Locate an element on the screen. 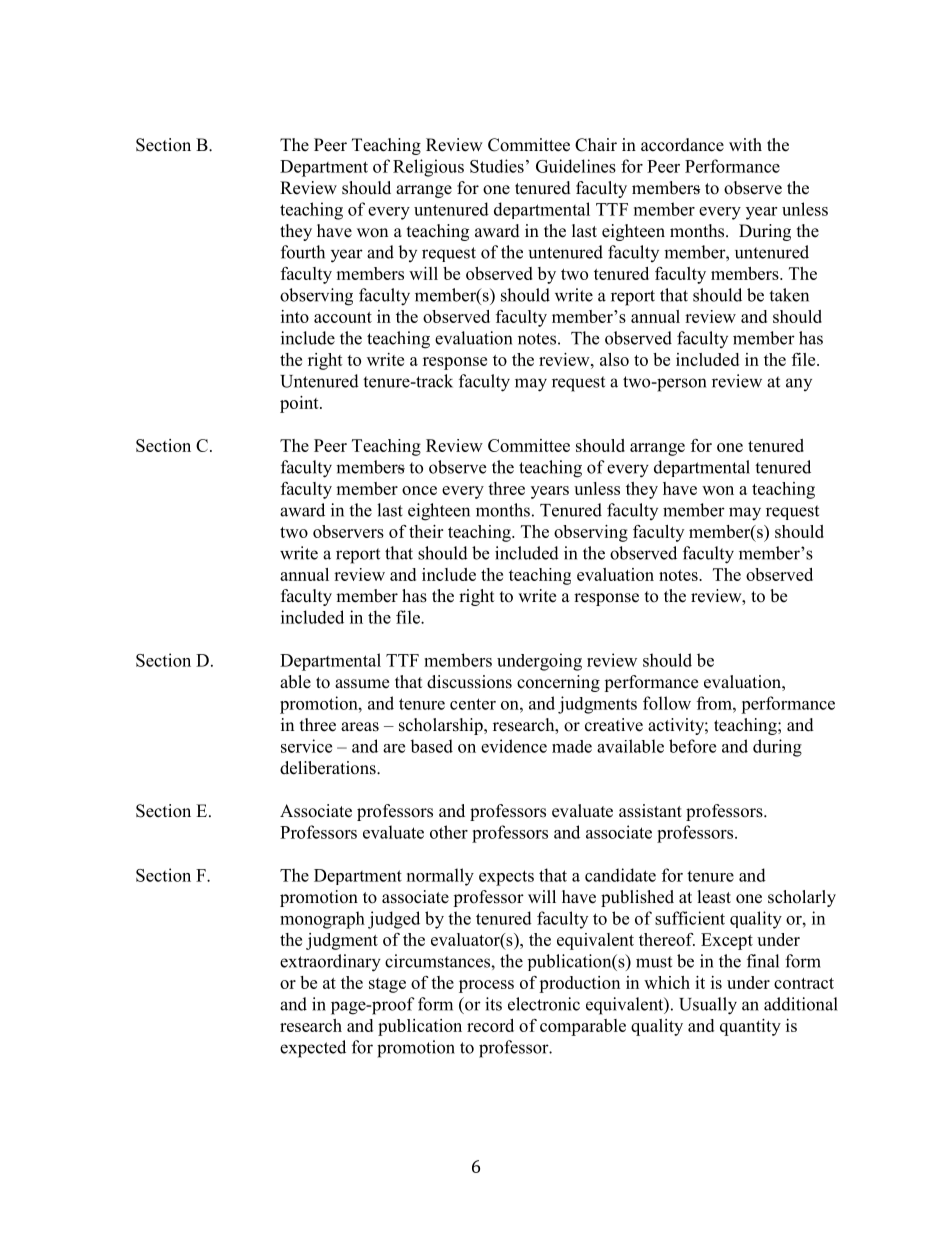  with is located at coordinates (745, 144).
